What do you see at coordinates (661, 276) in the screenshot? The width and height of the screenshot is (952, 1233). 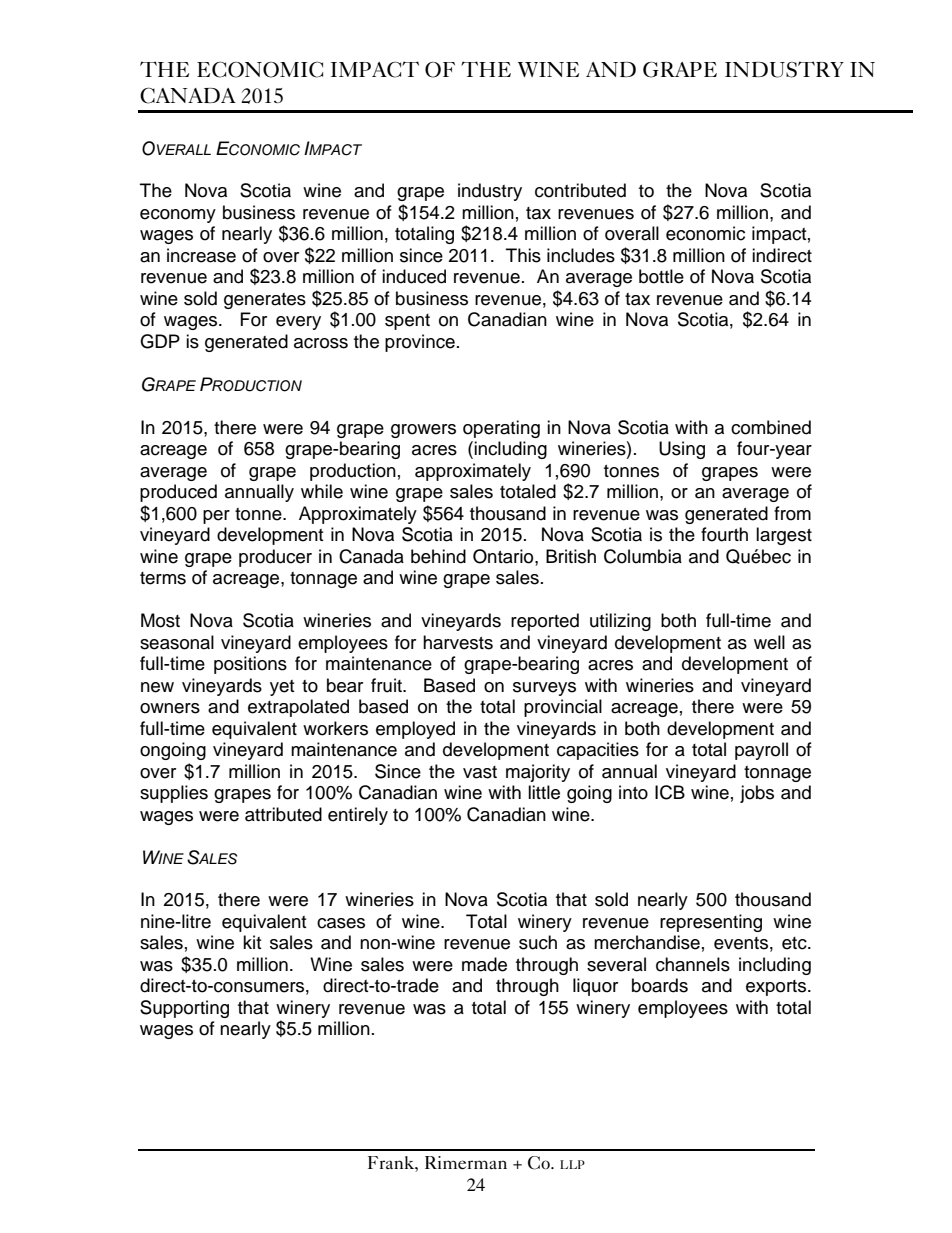 I see `bottle` at bounding box center [661, 276].
